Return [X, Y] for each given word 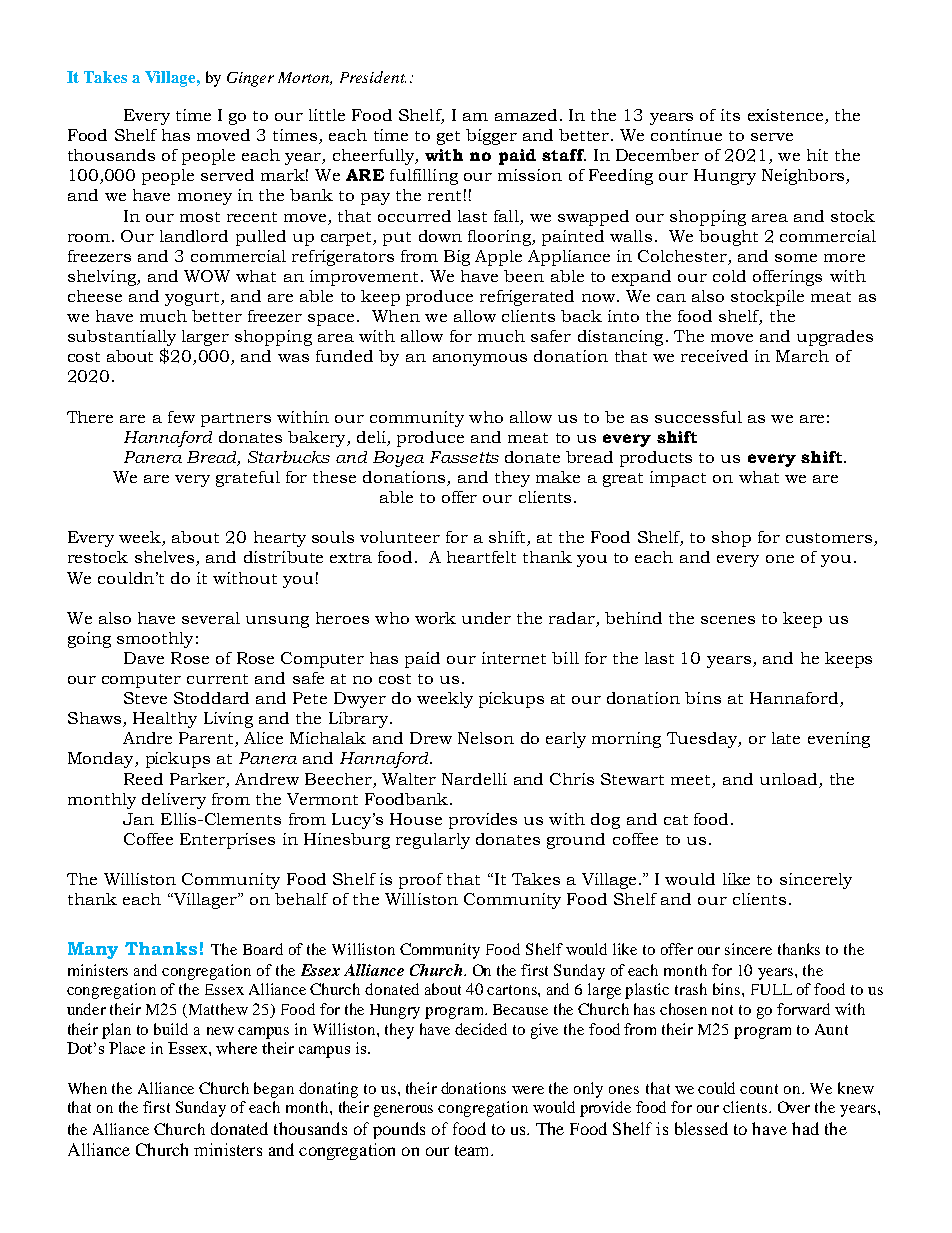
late [786, 738]
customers [829, 538]
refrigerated [527, 298]
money [205, 199]
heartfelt [481, 557]
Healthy [165, 720]
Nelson [486, 738]
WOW [207, 276]
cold [729, 276]
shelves [164, 557]
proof [421, 881]
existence [785, 115]
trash [691, 989]
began [274, 1090]
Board [263, 949]
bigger [491, 137]
